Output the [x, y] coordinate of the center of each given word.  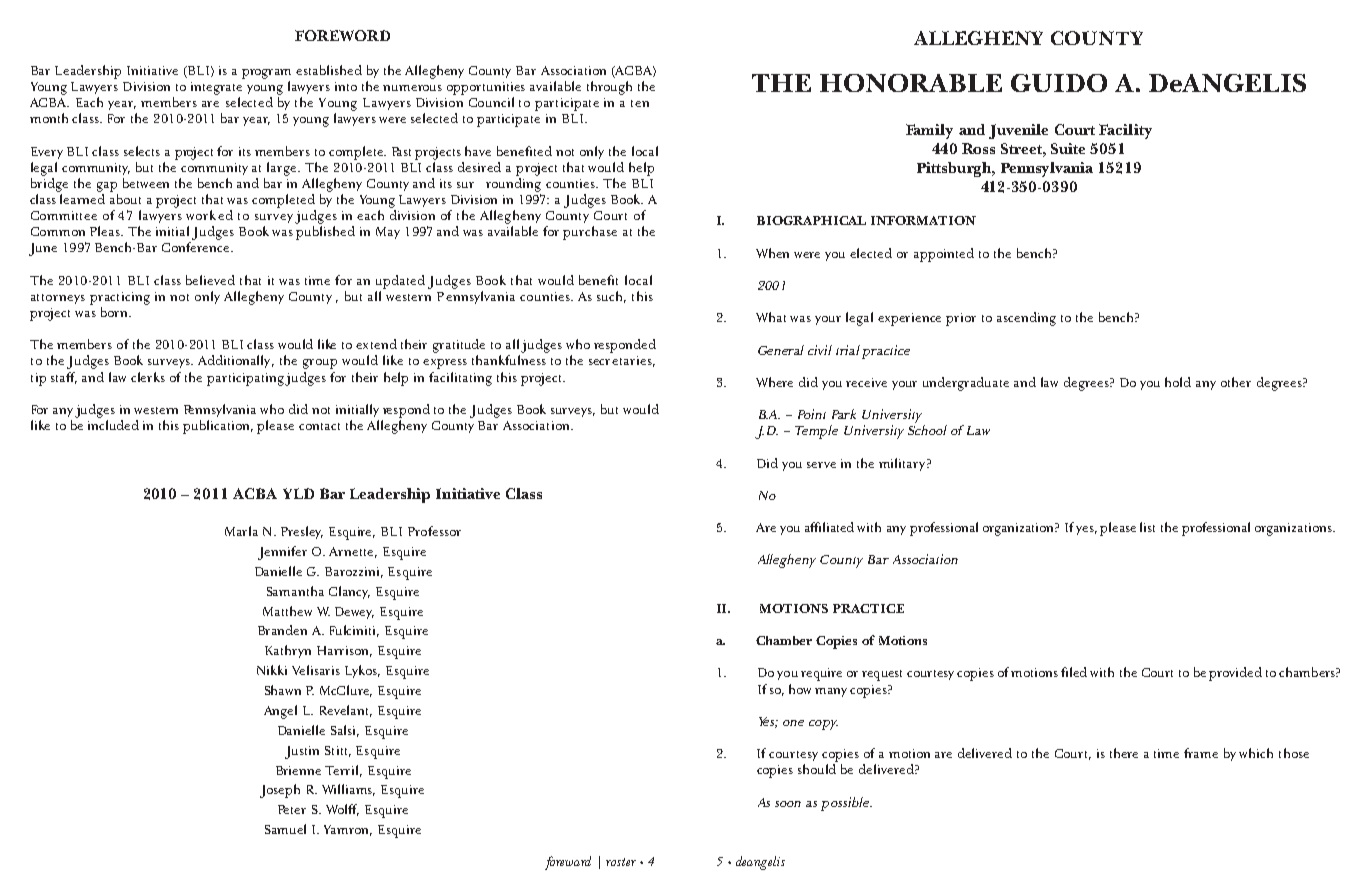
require [821, 674]
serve [821, 465]
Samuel [285, 829]
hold [1178, 382]
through [609, 88]
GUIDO [1059, 83]
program [266, 74]
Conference [197, 247]
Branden [282, 630]
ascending [1026, 319]
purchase [590, 233]
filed [1074, 672]
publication [218, 427]
